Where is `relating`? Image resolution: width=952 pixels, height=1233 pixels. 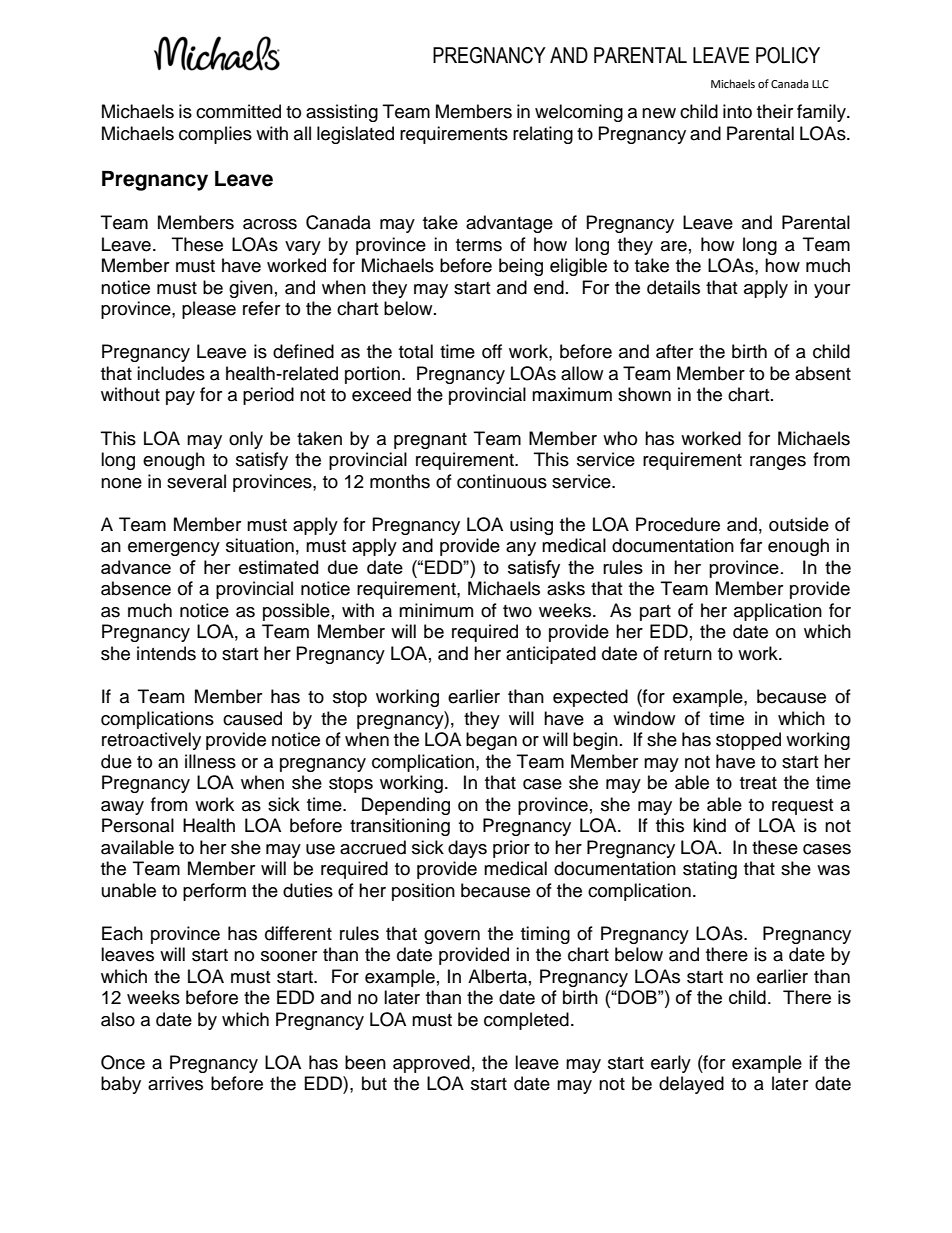 relating is located at coordinates (543, 135).
